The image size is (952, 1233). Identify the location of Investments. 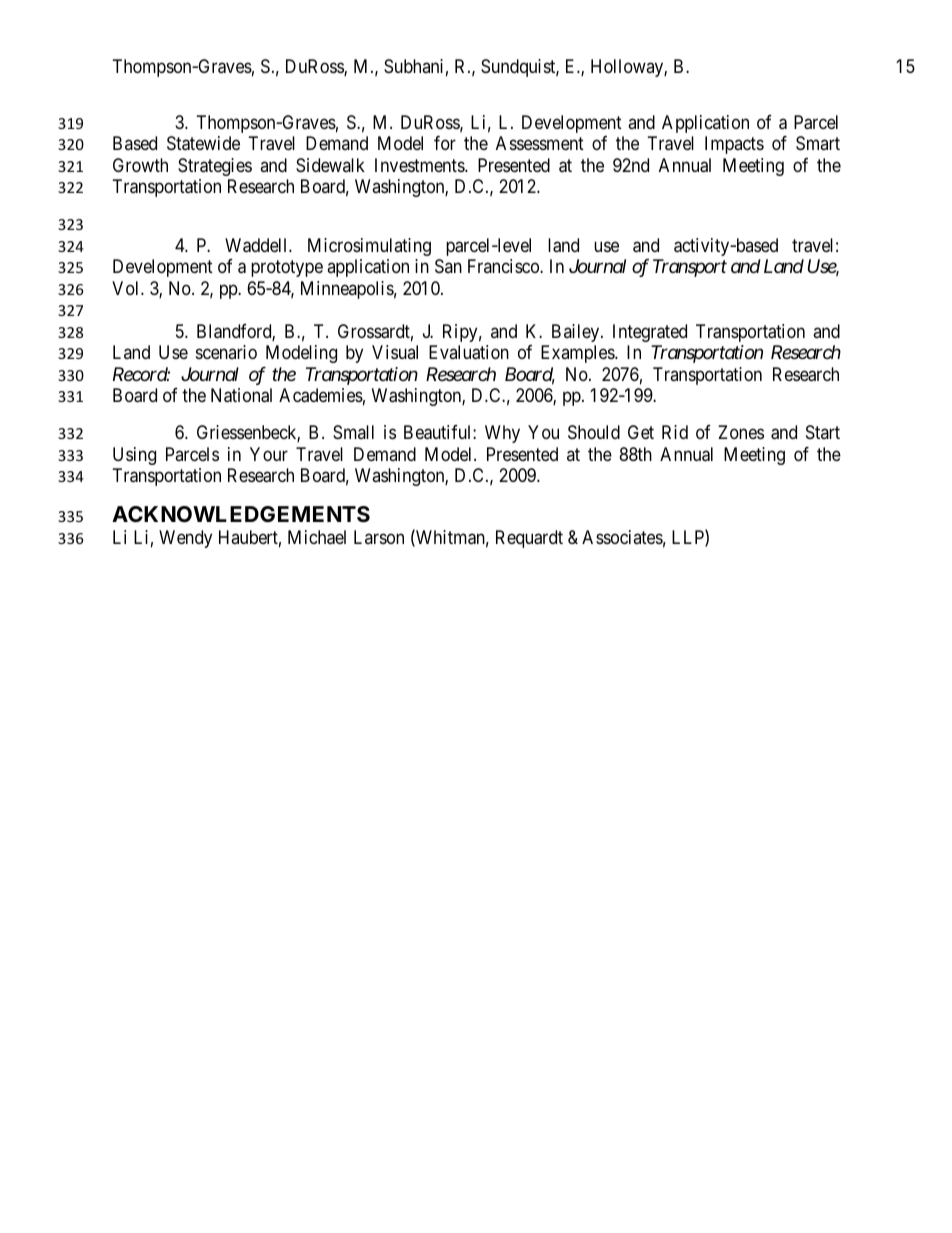
(420, 165).
